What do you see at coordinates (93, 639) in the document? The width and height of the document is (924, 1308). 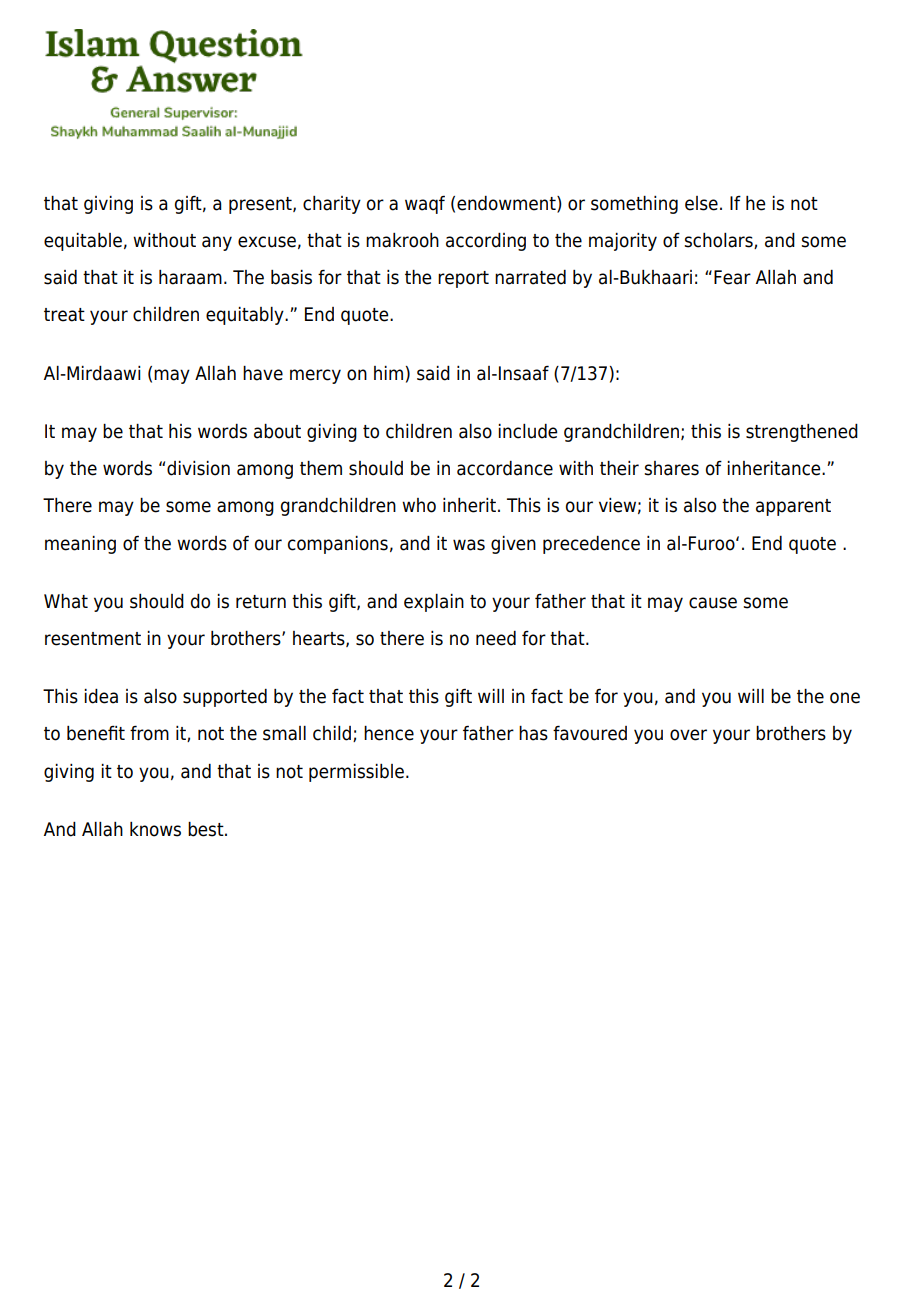 I see `resentment` at bounding box center [93, 639].
